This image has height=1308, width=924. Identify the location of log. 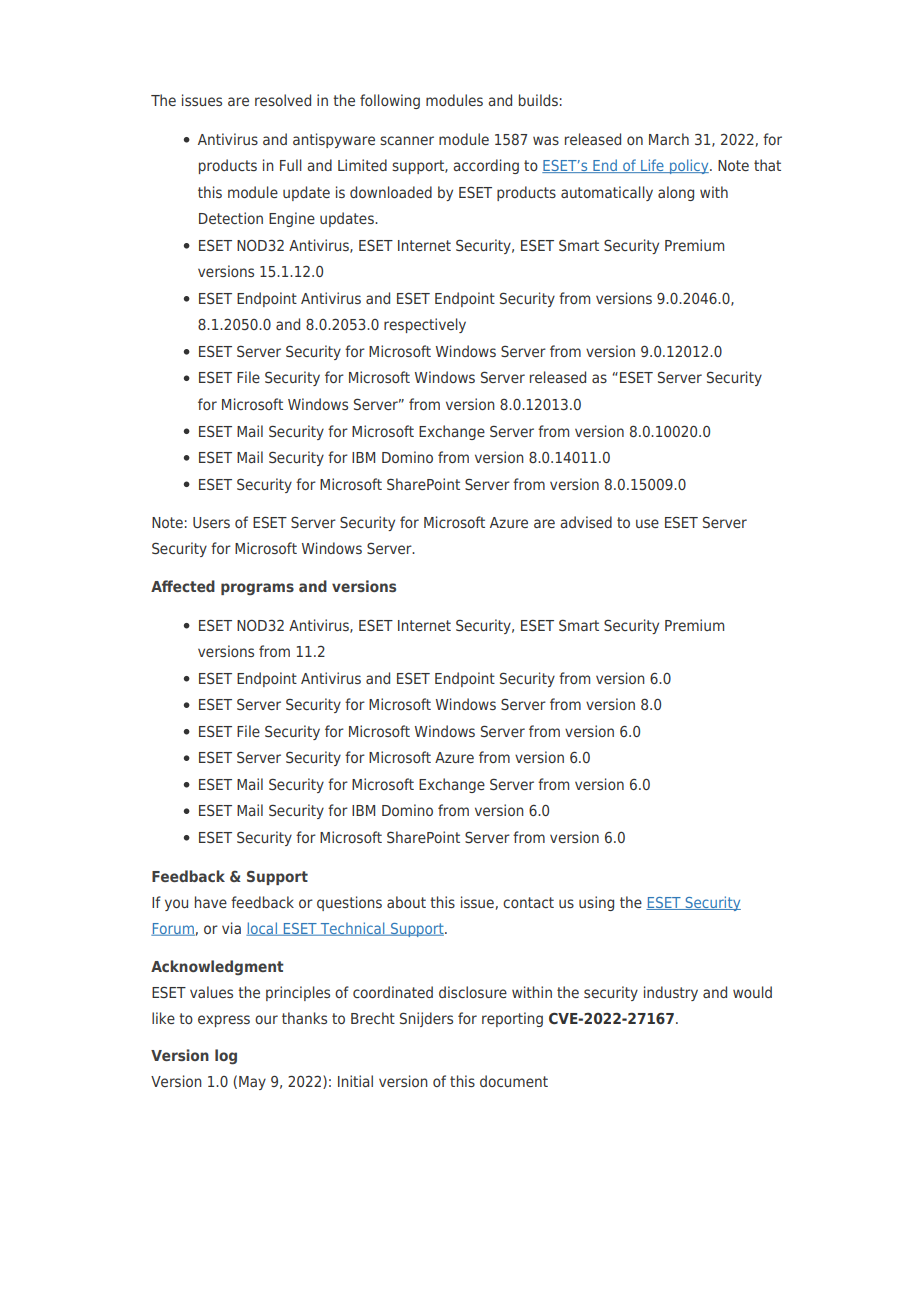
(226, 1057).
